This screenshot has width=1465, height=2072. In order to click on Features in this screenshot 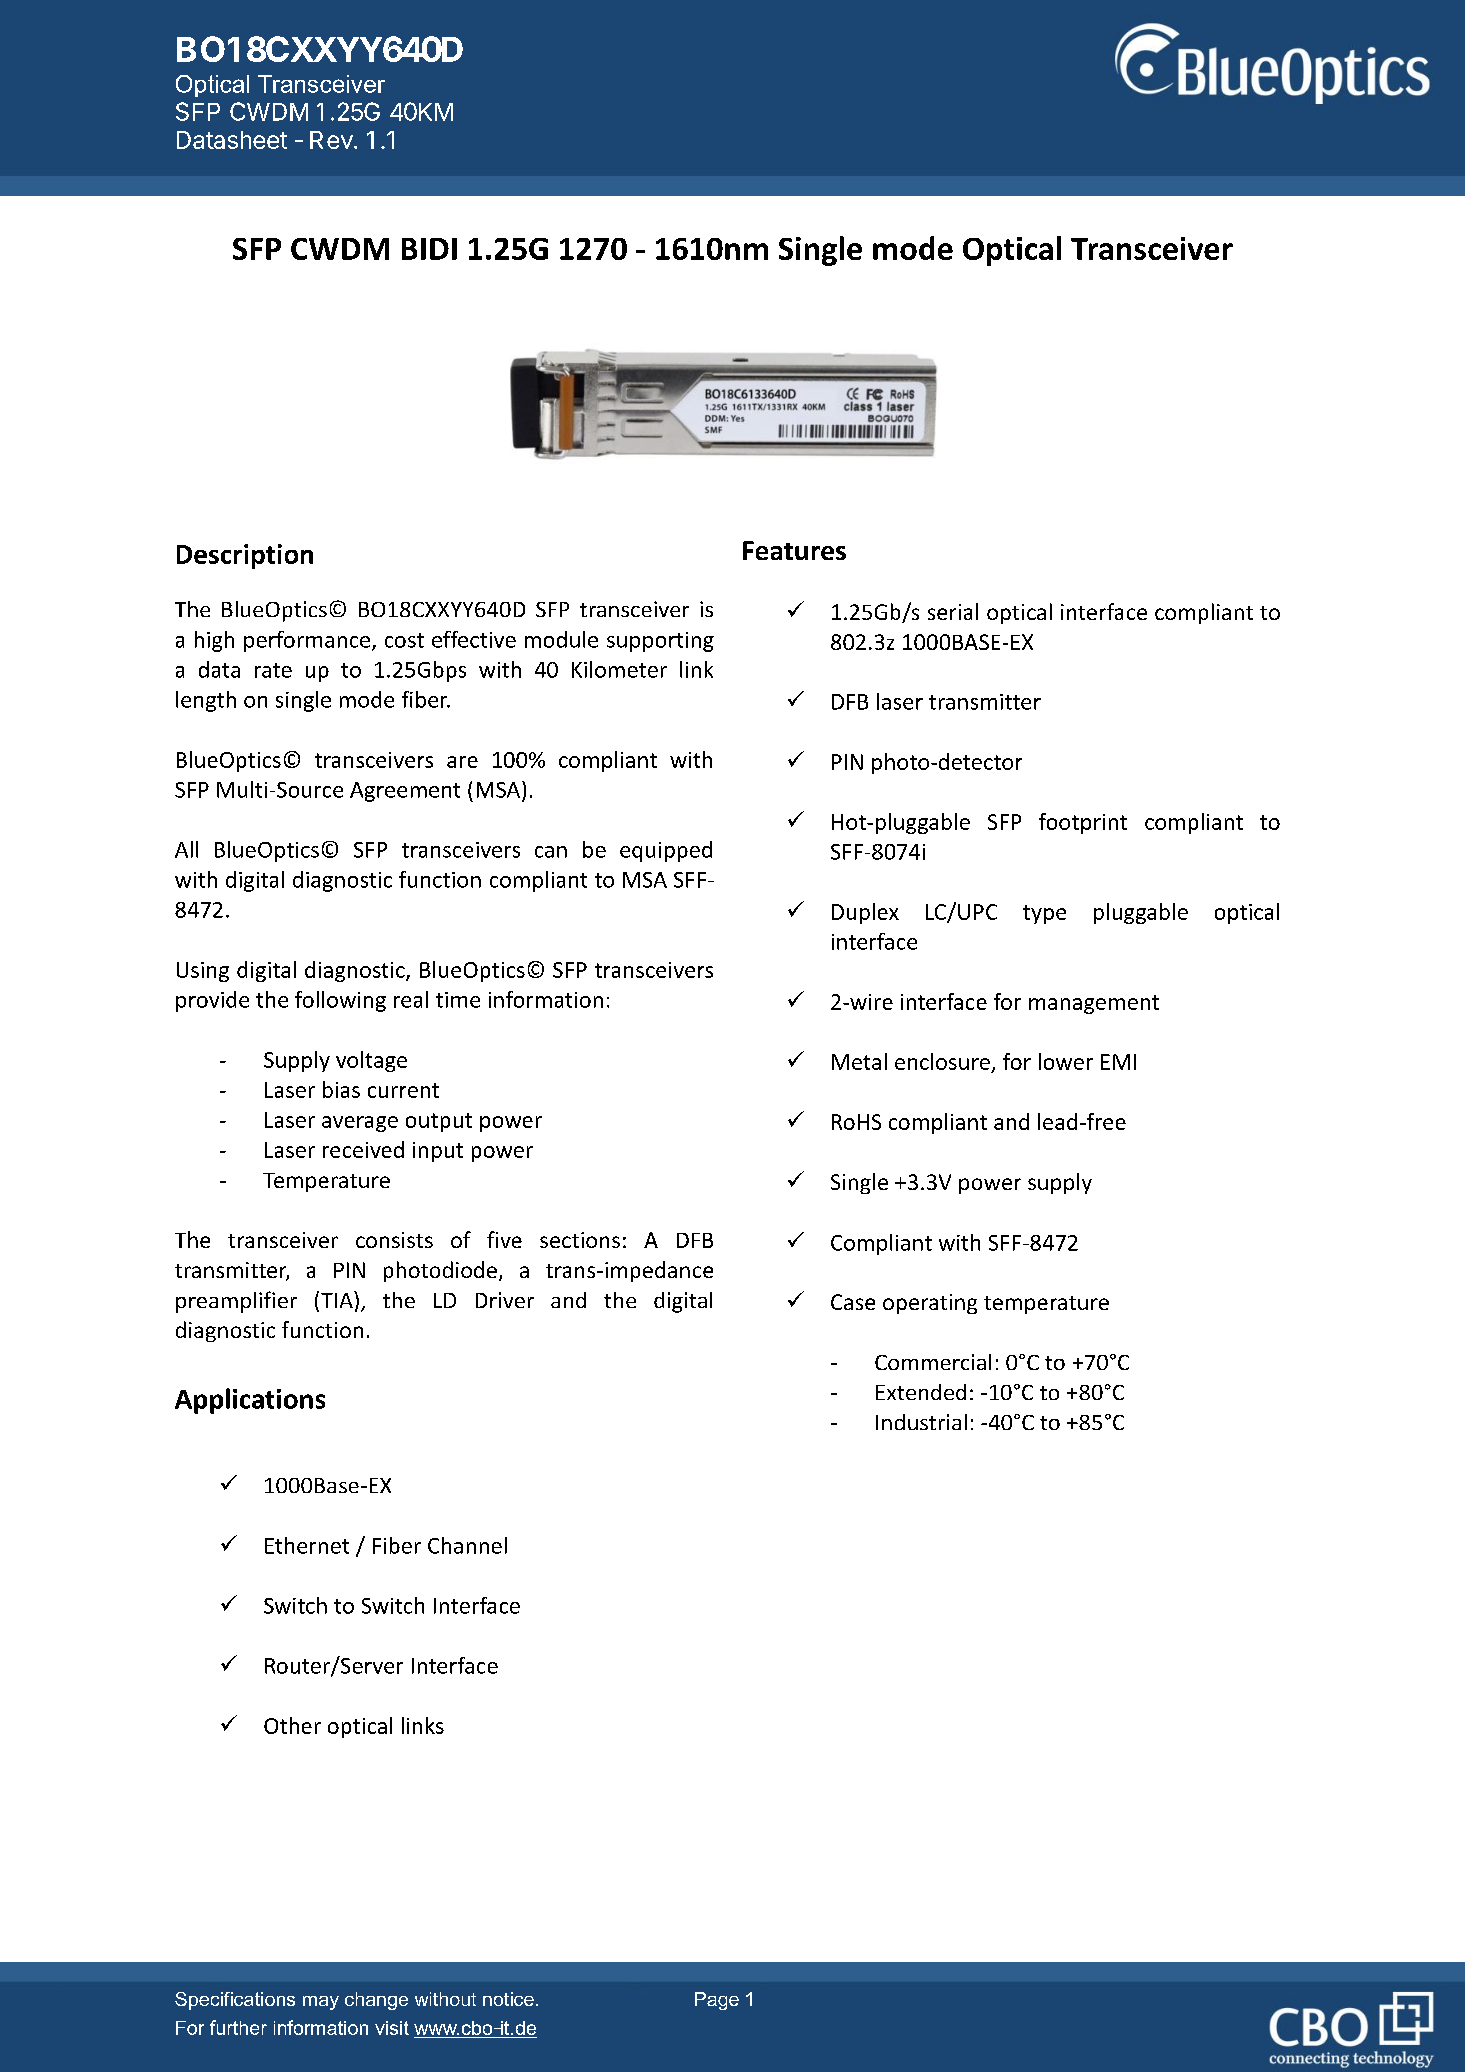, I will do `click(794, 550)`.
